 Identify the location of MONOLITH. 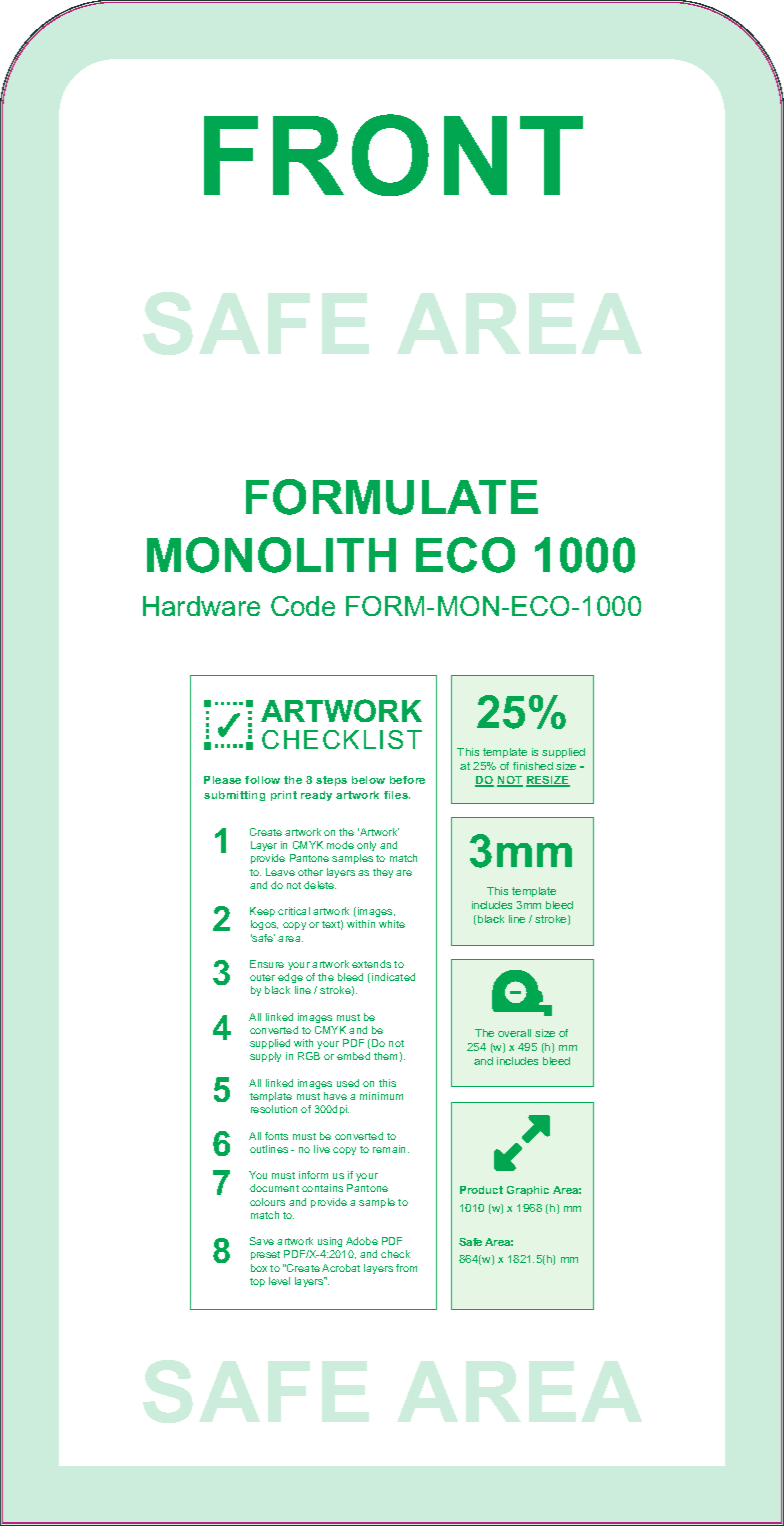
(271, 555).
